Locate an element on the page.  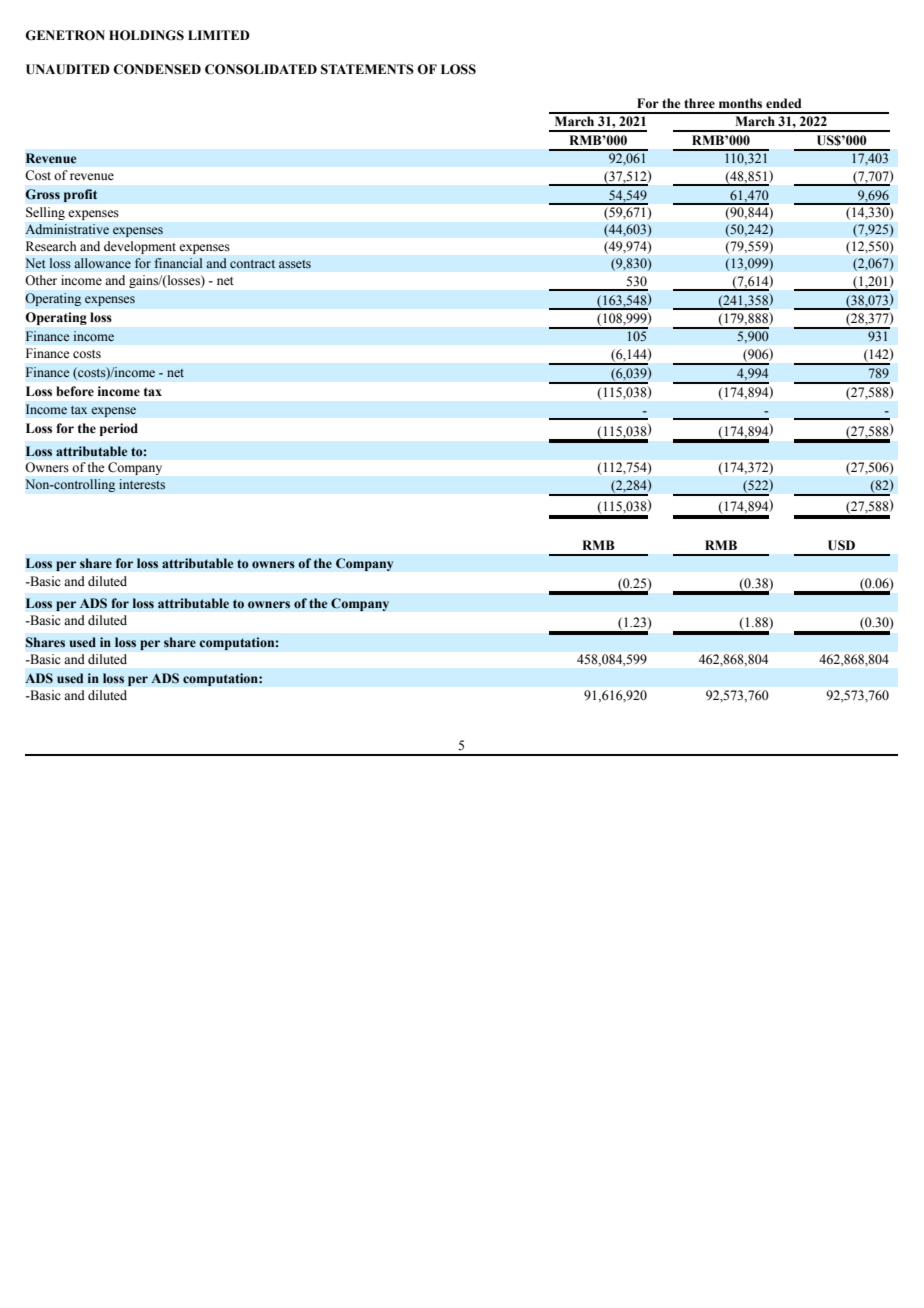
interests is located at coordinates (142, 484).
